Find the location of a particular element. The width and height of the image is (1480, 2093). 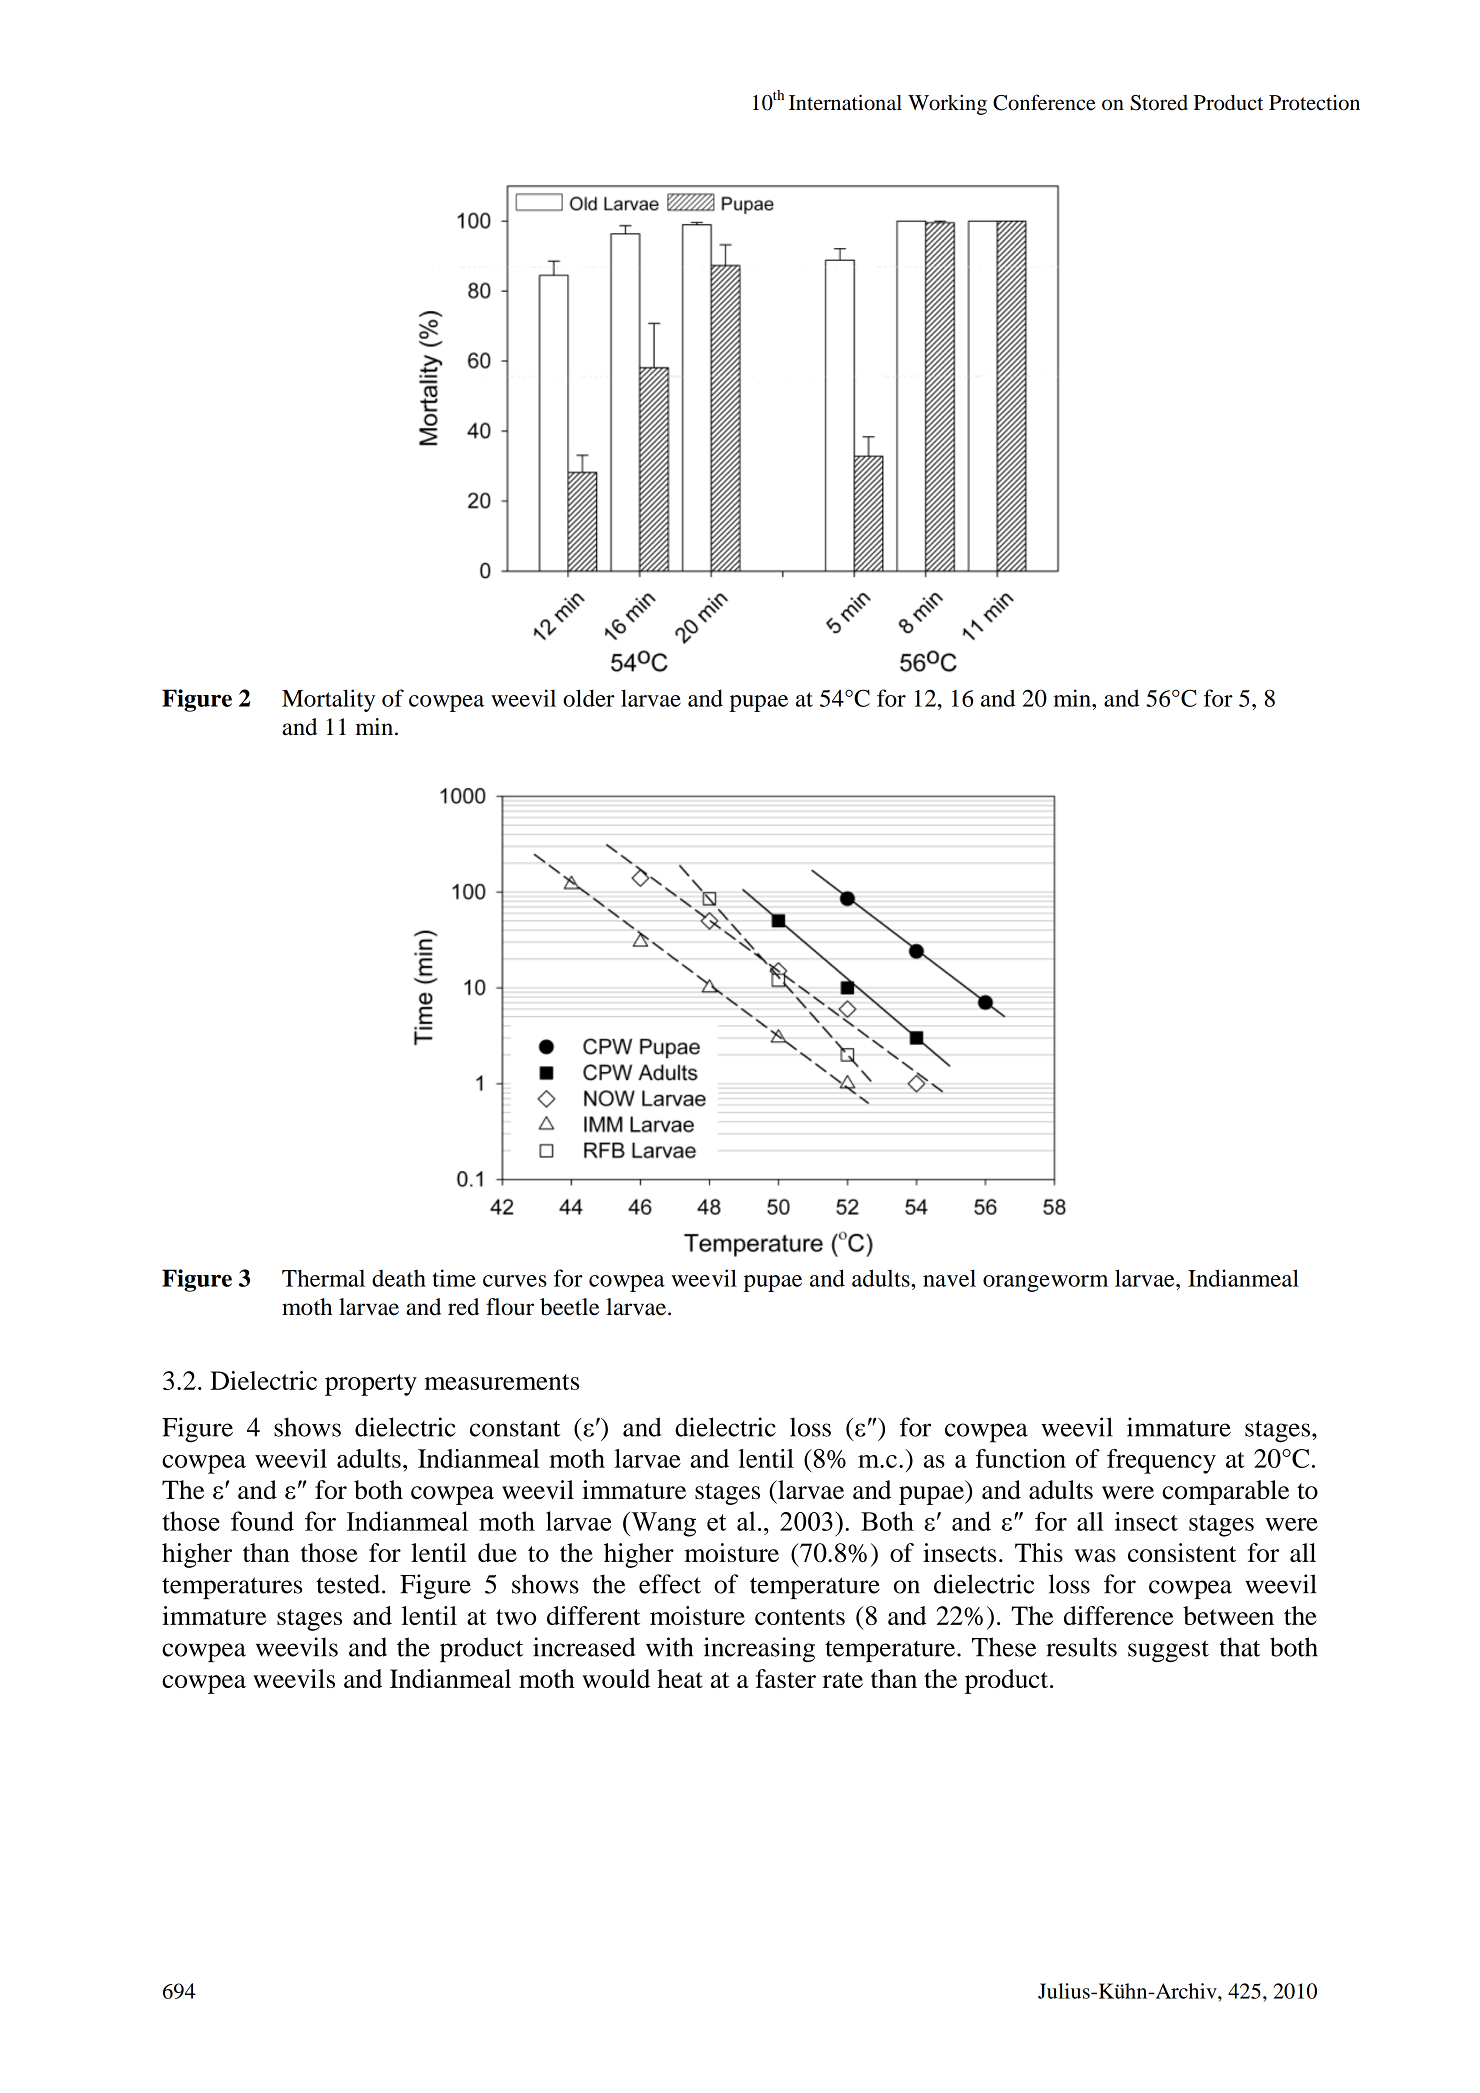

suggest is located at coordinates (1168, 1651).
